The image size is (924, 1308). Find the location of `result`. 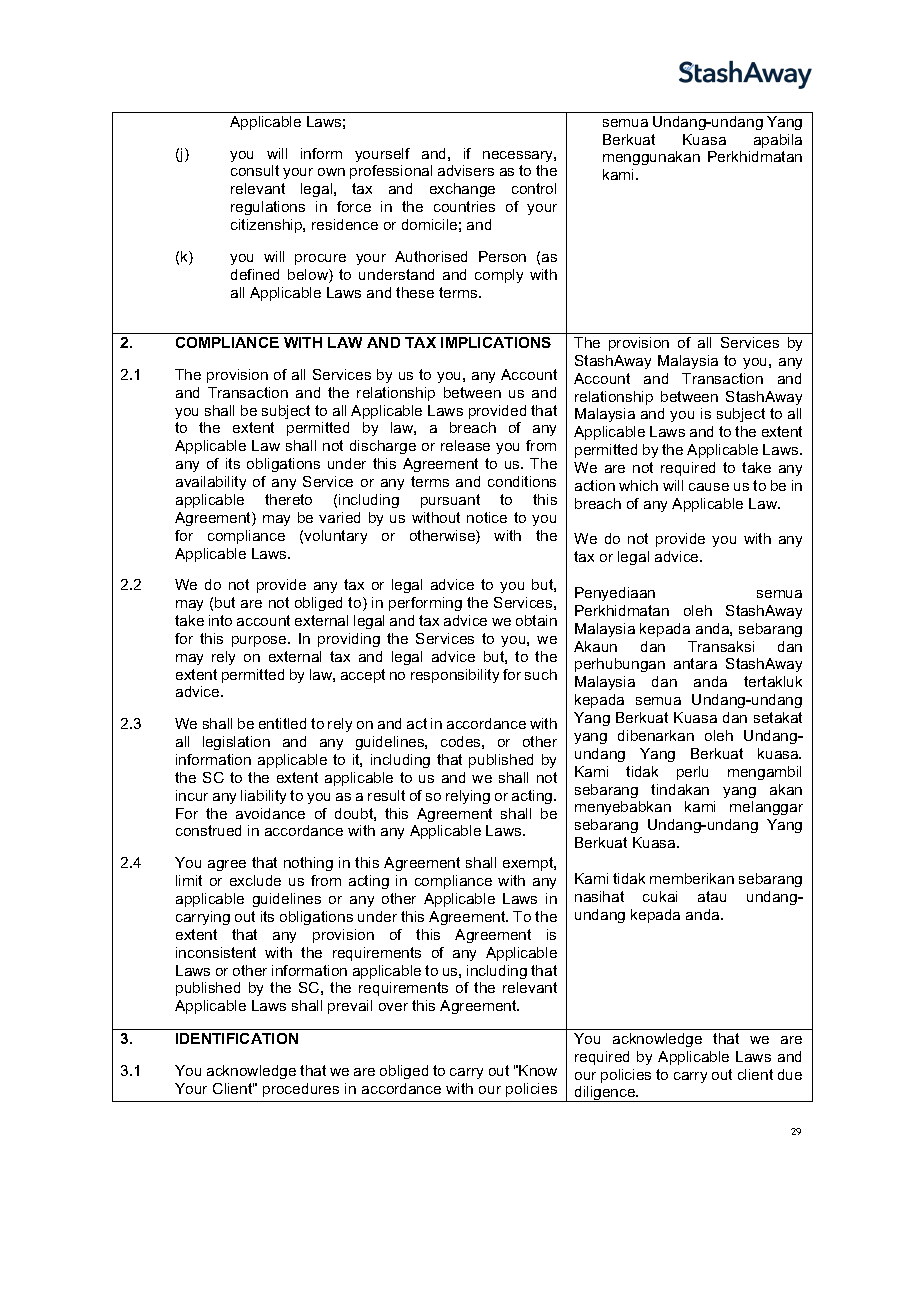

result is located at coordinates (386, 795).
